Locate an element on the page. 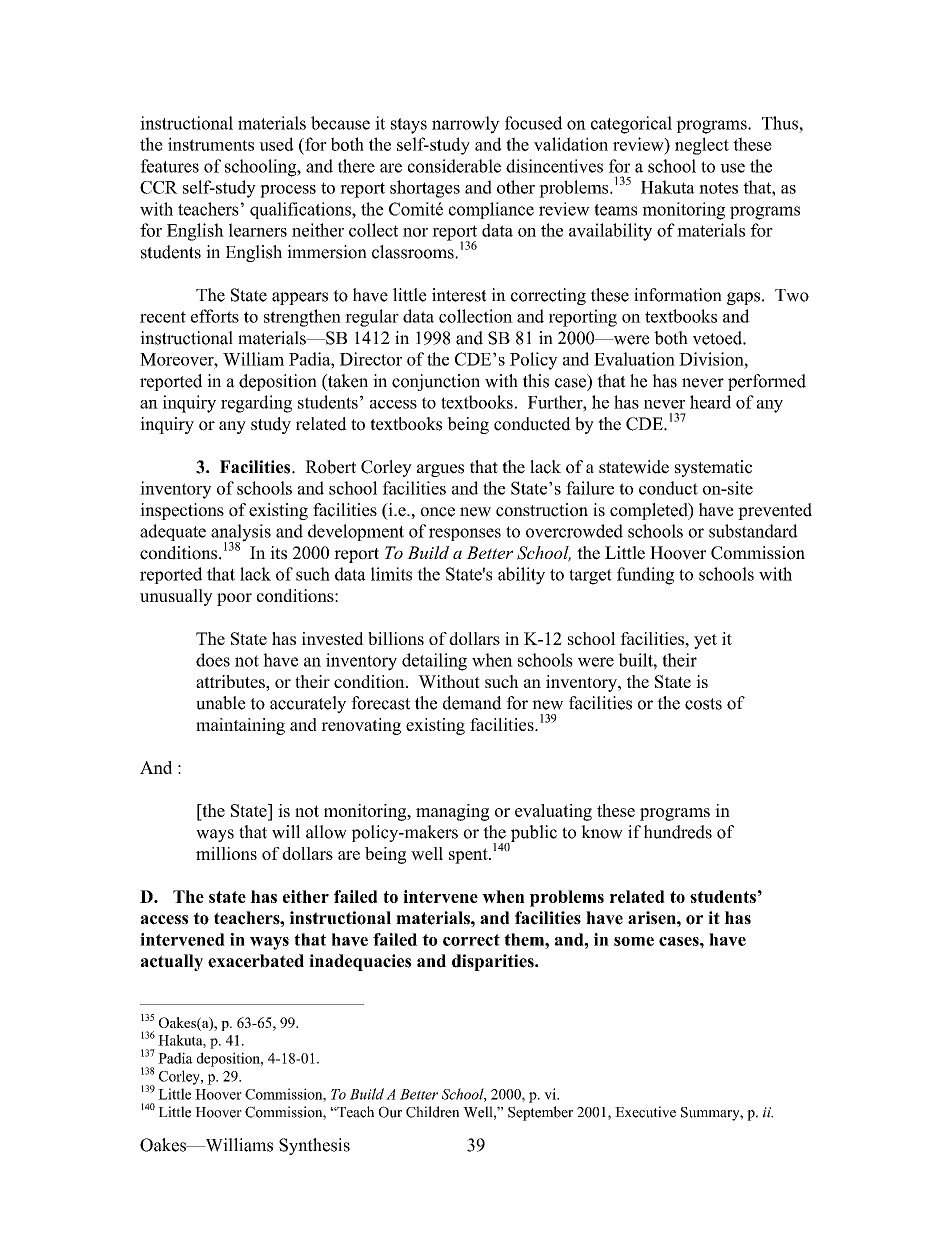 This document has height=1233, width=952. Synthesis is located at coordinates (314, 1146).
